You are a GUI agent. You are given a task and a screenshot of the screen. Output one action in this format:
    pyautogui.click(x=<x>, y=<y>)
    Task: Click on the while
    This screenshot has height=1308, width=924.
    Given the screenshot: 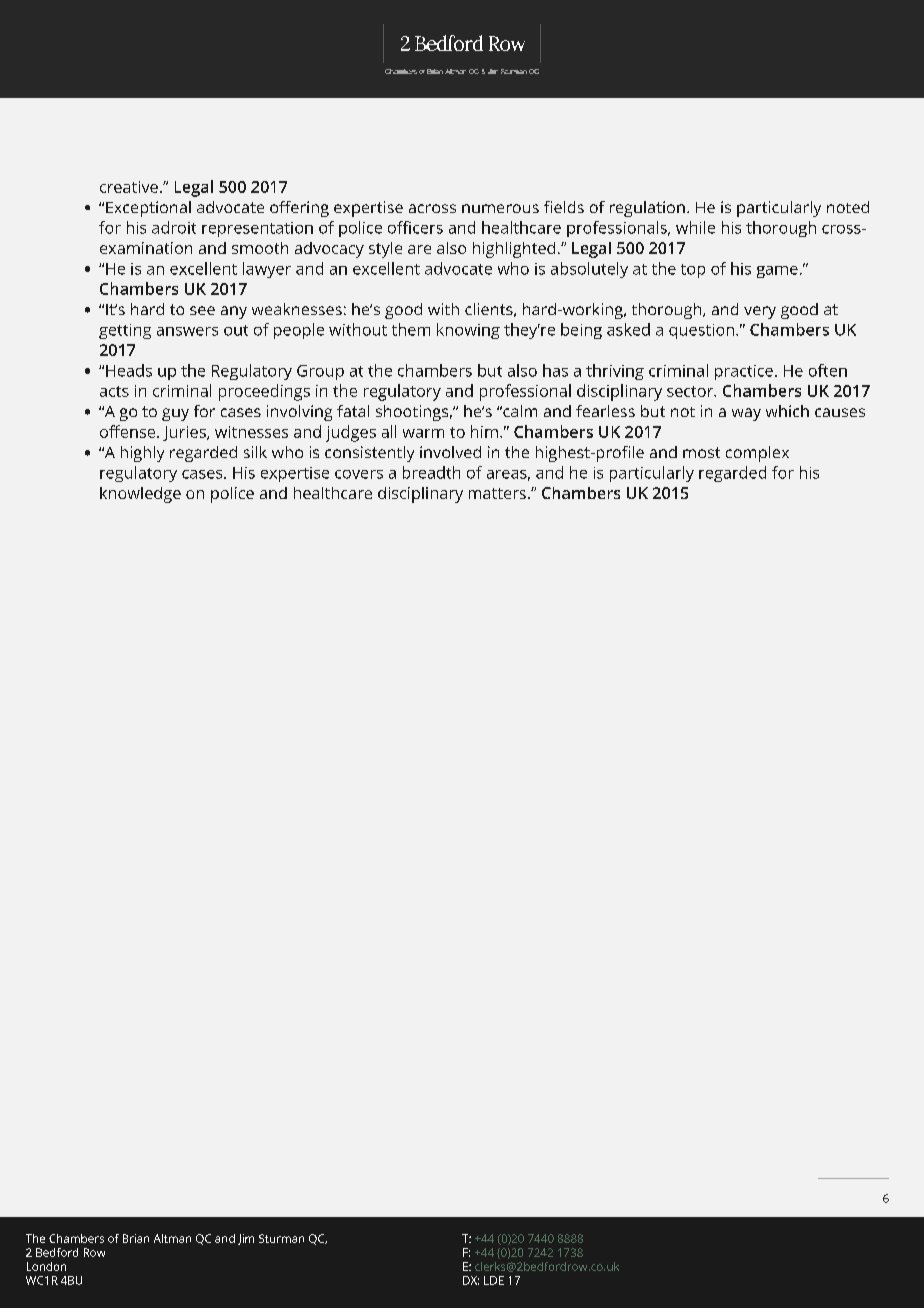 What is the action you would take?
    pyautogui.click(x=695, y=227)
